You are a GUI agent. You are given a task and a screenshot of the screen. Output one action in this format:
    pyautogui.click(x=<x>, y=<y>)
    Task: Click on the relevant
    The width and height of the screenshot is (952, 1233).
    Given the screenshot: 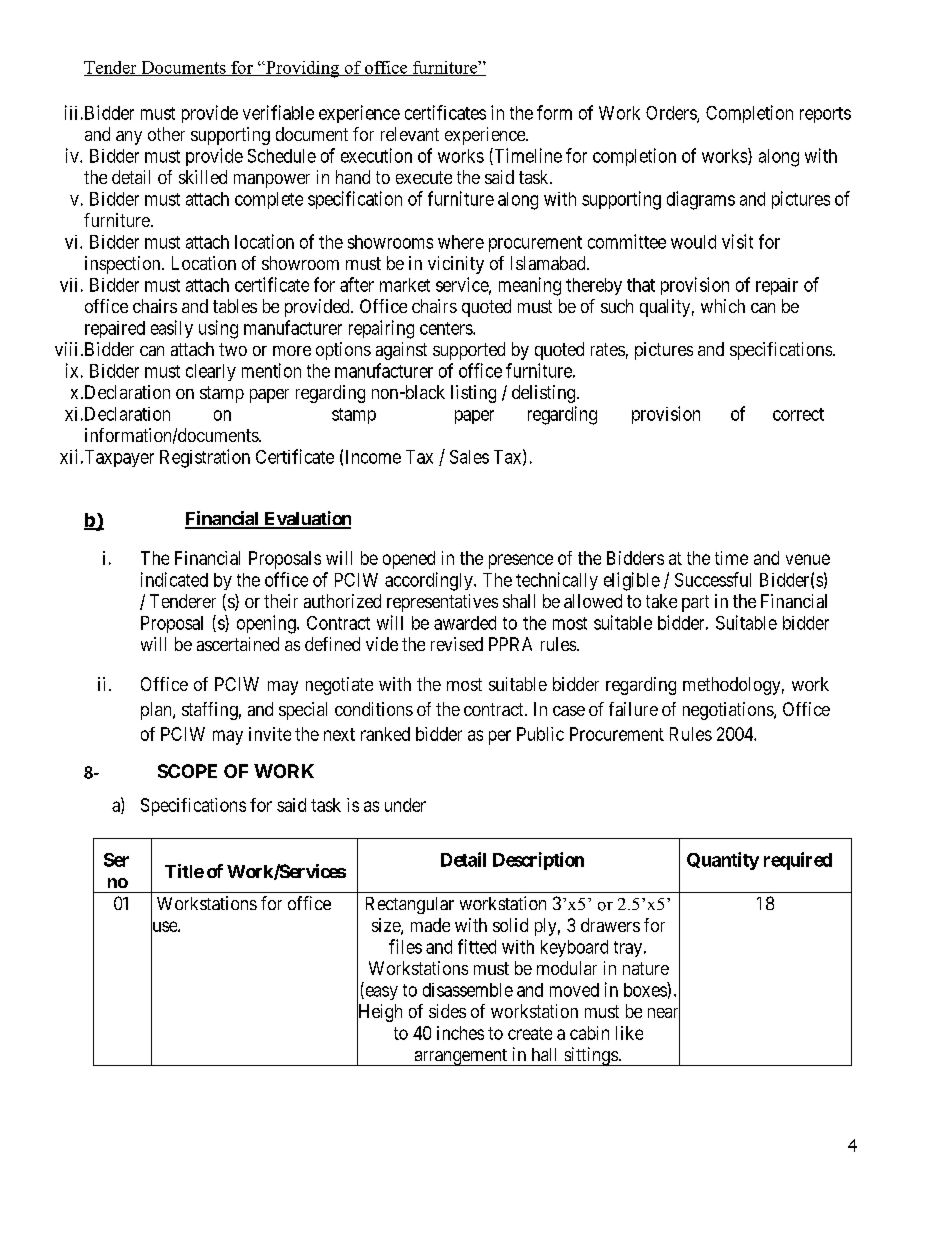 What is the action you would take?
    pyautogui.click(x=410, y=134)
